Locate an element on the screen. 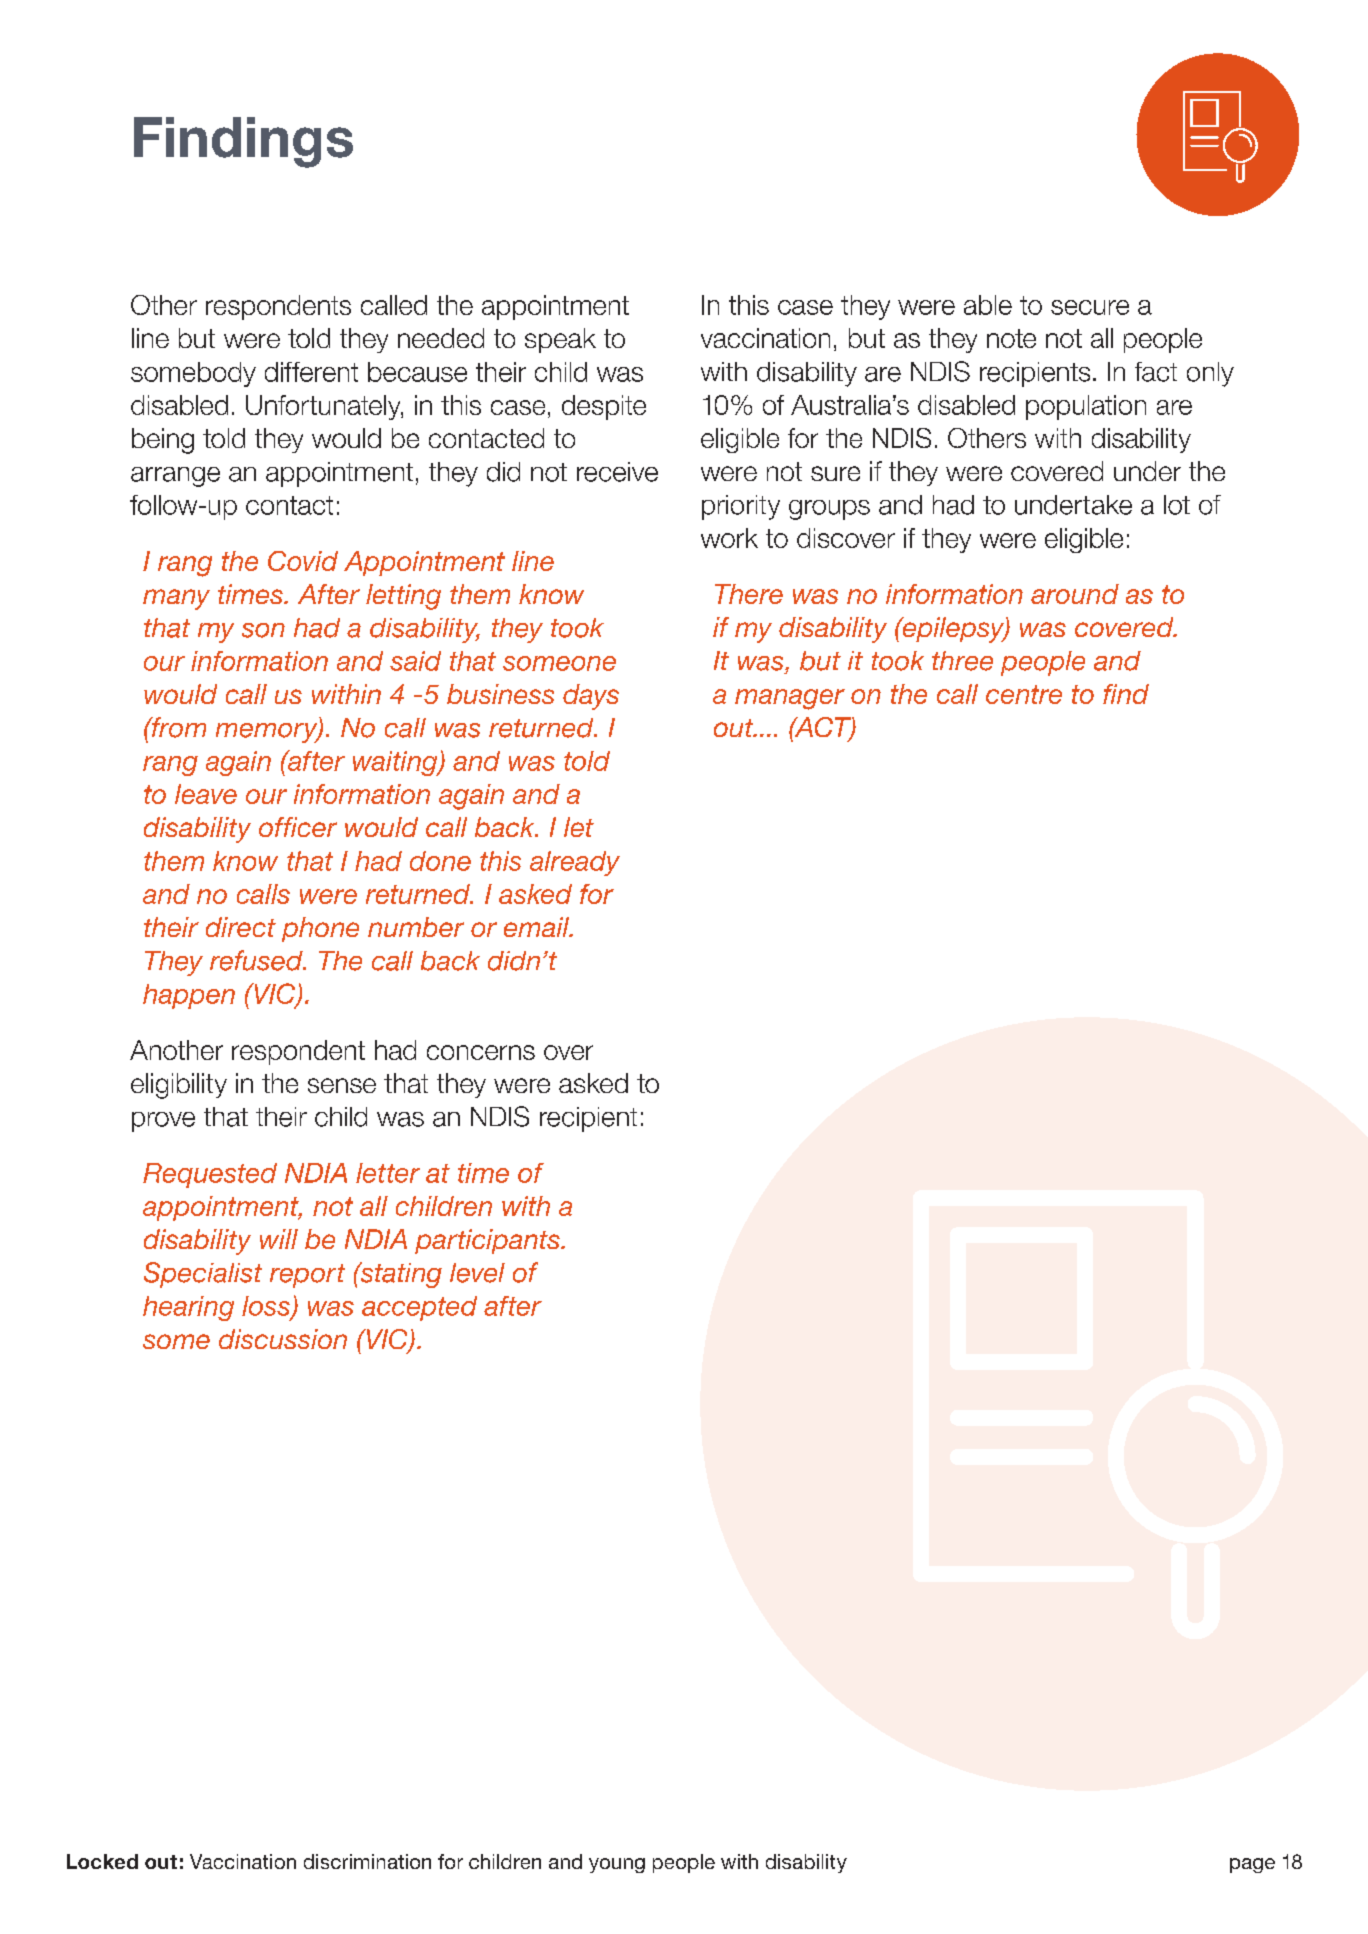 The image size is (1368, 1934). loss is located at coordinates (267, 1307).
